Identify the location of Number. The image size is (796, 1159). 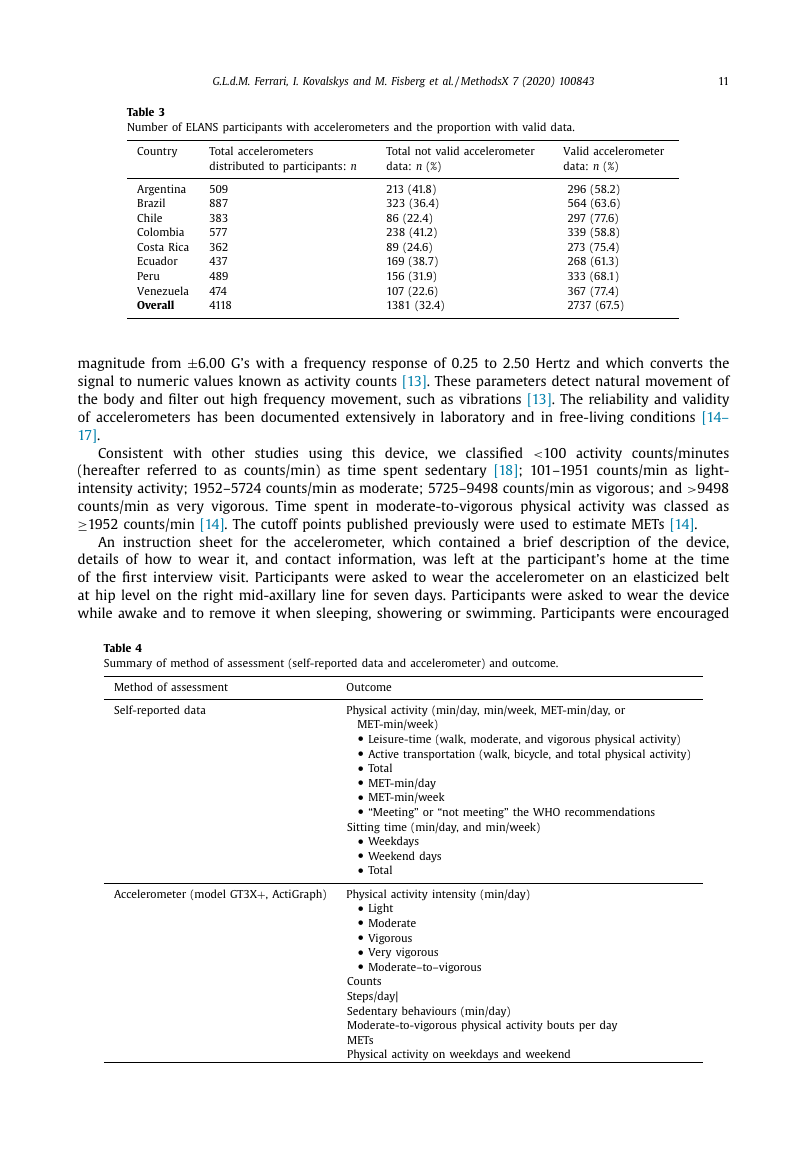
(148, 126).
